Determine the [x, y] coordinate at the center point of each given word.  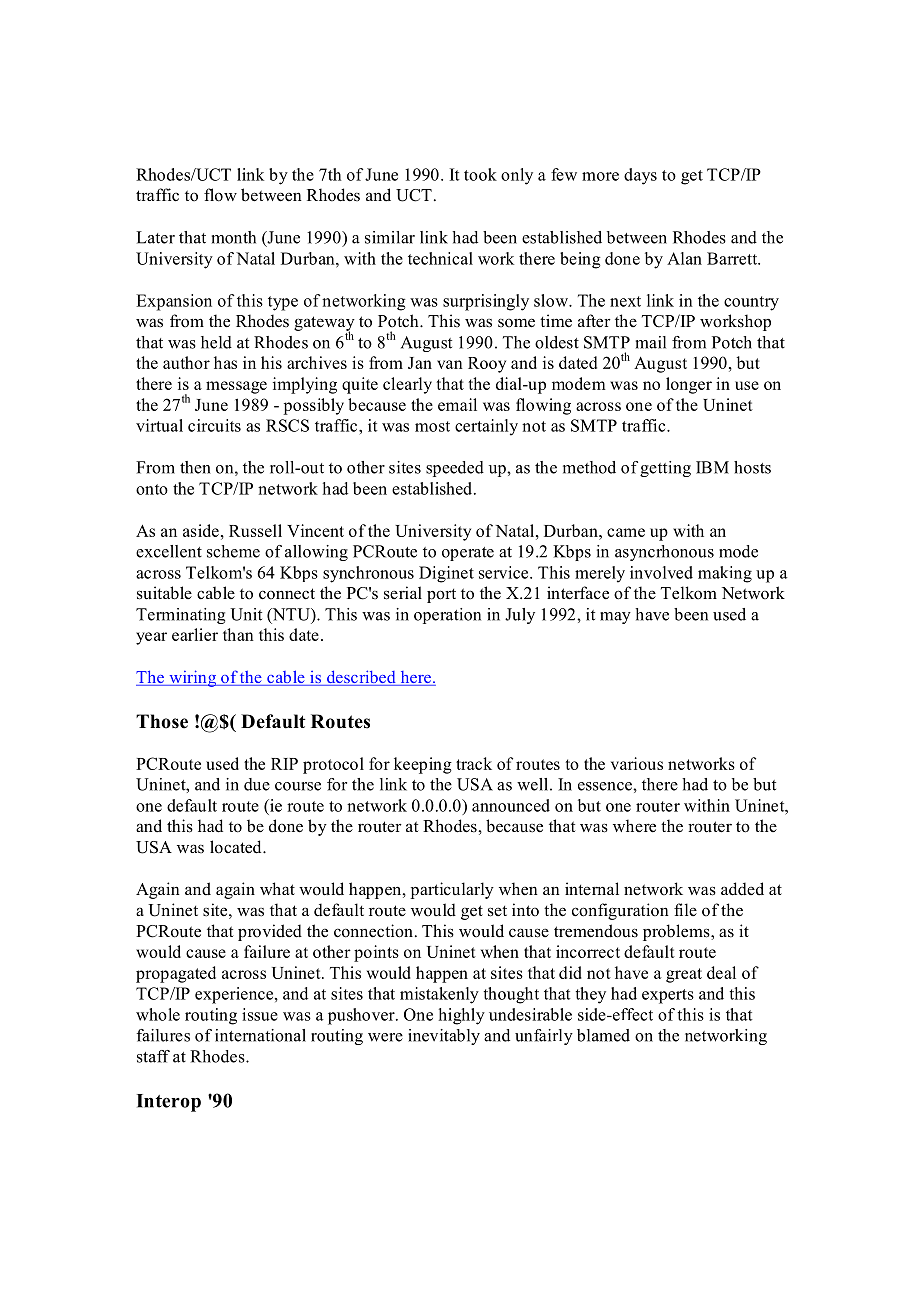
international [260, 1035]
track [474, 763]
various [637, 763]
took [480, 174]
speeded [455, 469]
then [195, 467]
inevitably [444, 1037]
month [234, 237]
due [257, 784]
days [640, 176]
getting [665, 469]
